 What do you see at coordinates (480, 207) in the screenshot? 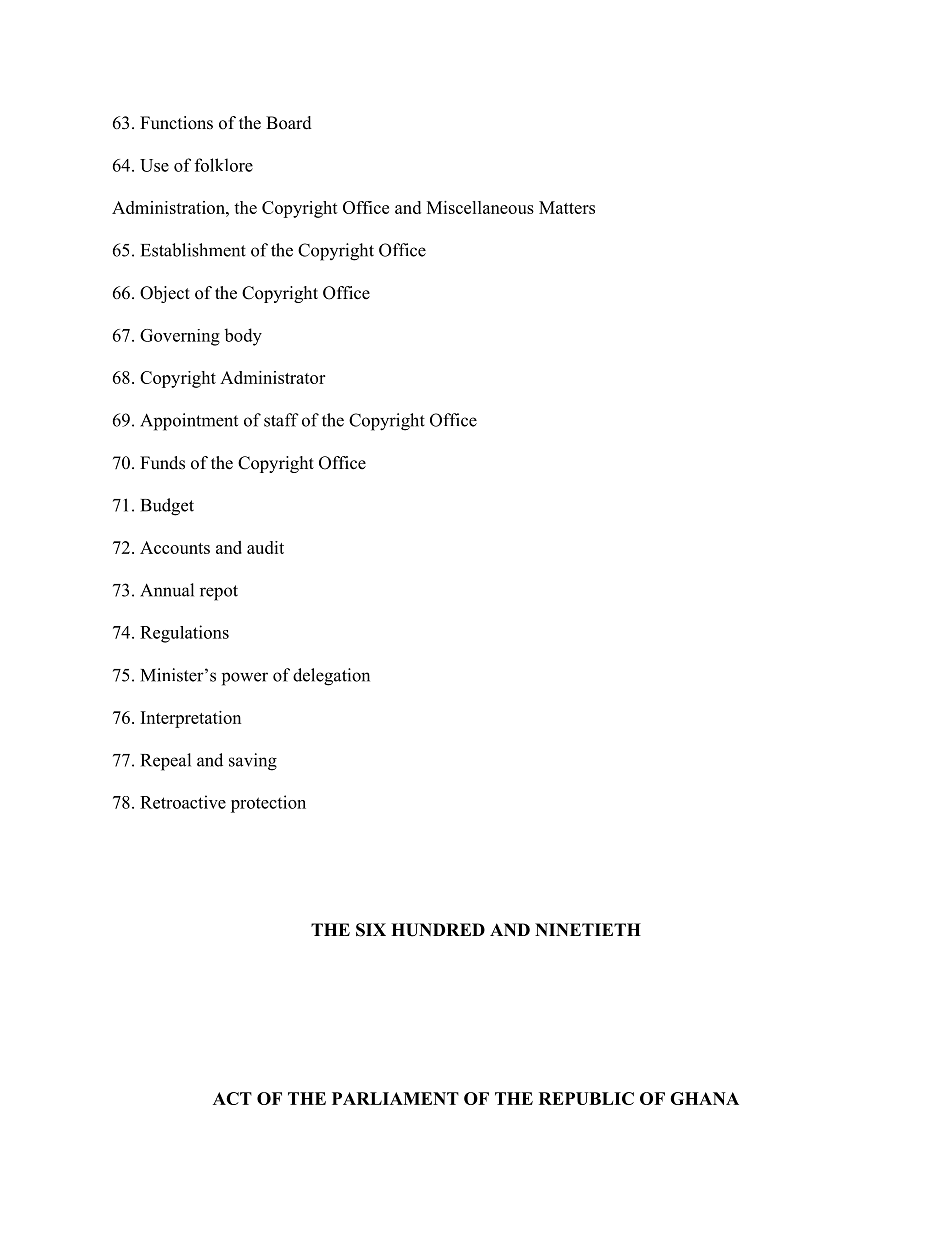
I see `Miscellaneous` at bounding box center [480, 207].
